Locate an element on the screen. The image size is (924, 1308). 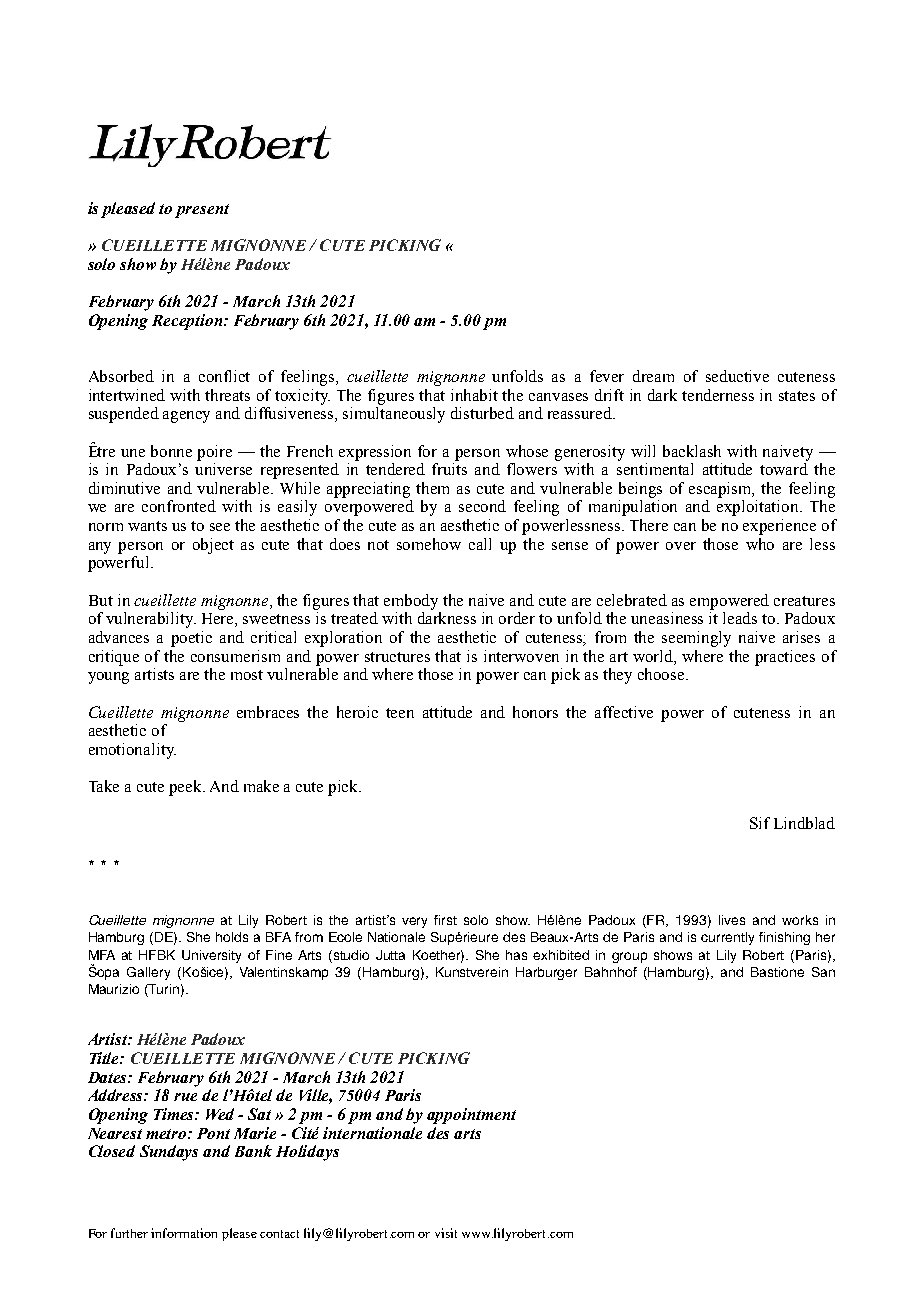
first is located at coordinates (445, 920).
